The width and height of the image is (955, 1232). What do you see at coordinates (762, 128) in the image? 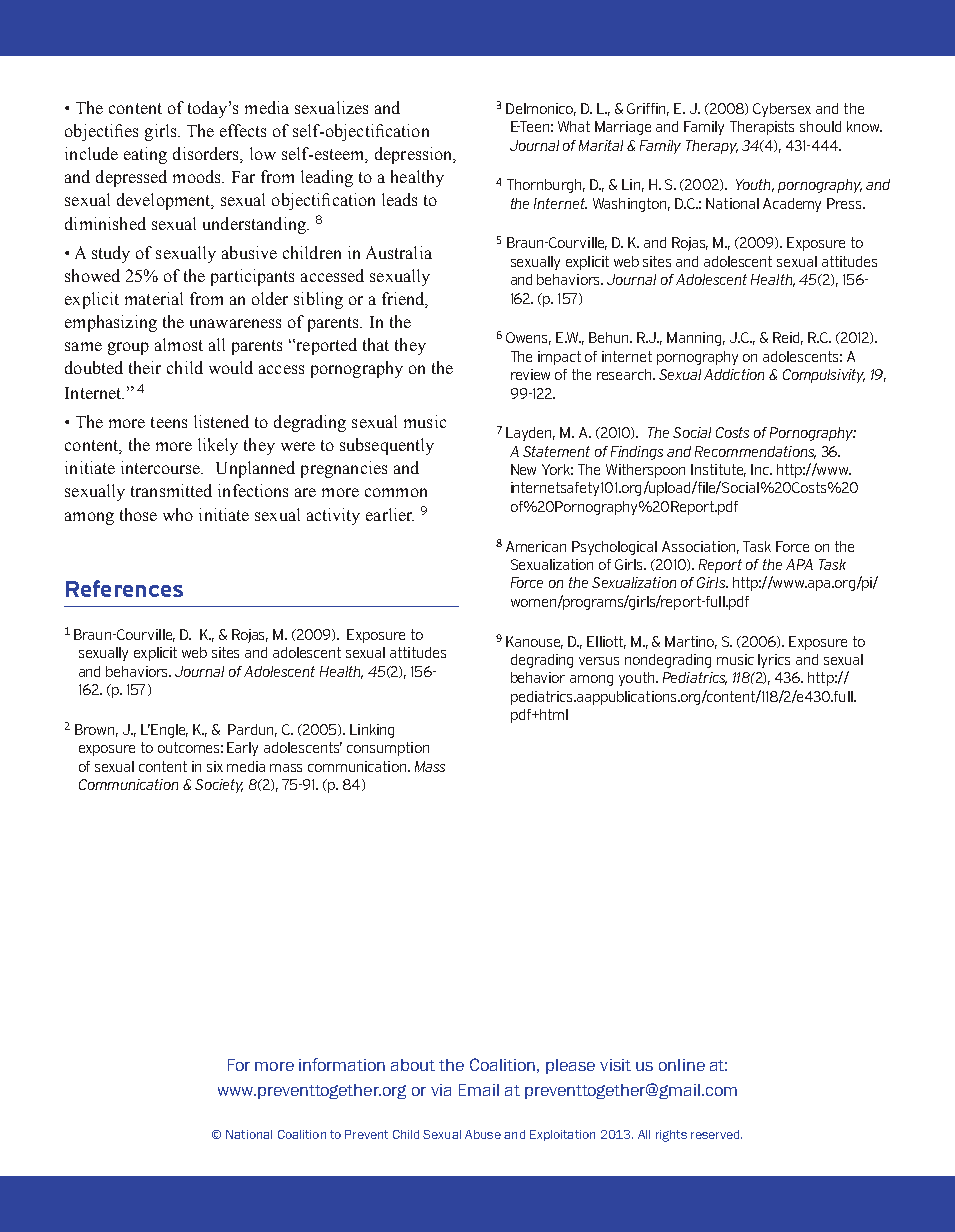
I see `Therapists` at bounding box center [762, 128].
